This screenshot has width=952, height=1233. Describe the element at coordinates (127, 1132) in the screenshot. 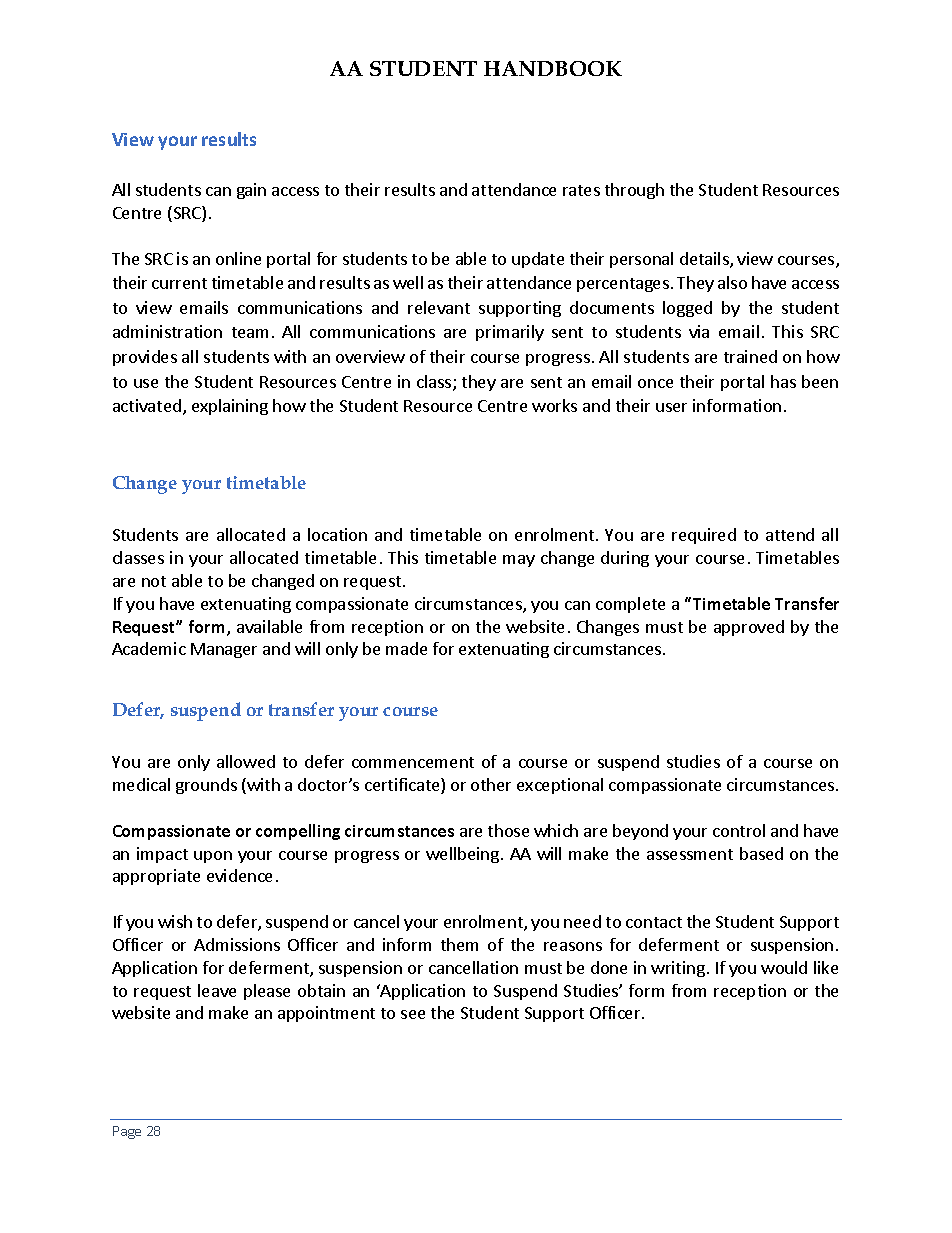

I see `Page` at that location.
